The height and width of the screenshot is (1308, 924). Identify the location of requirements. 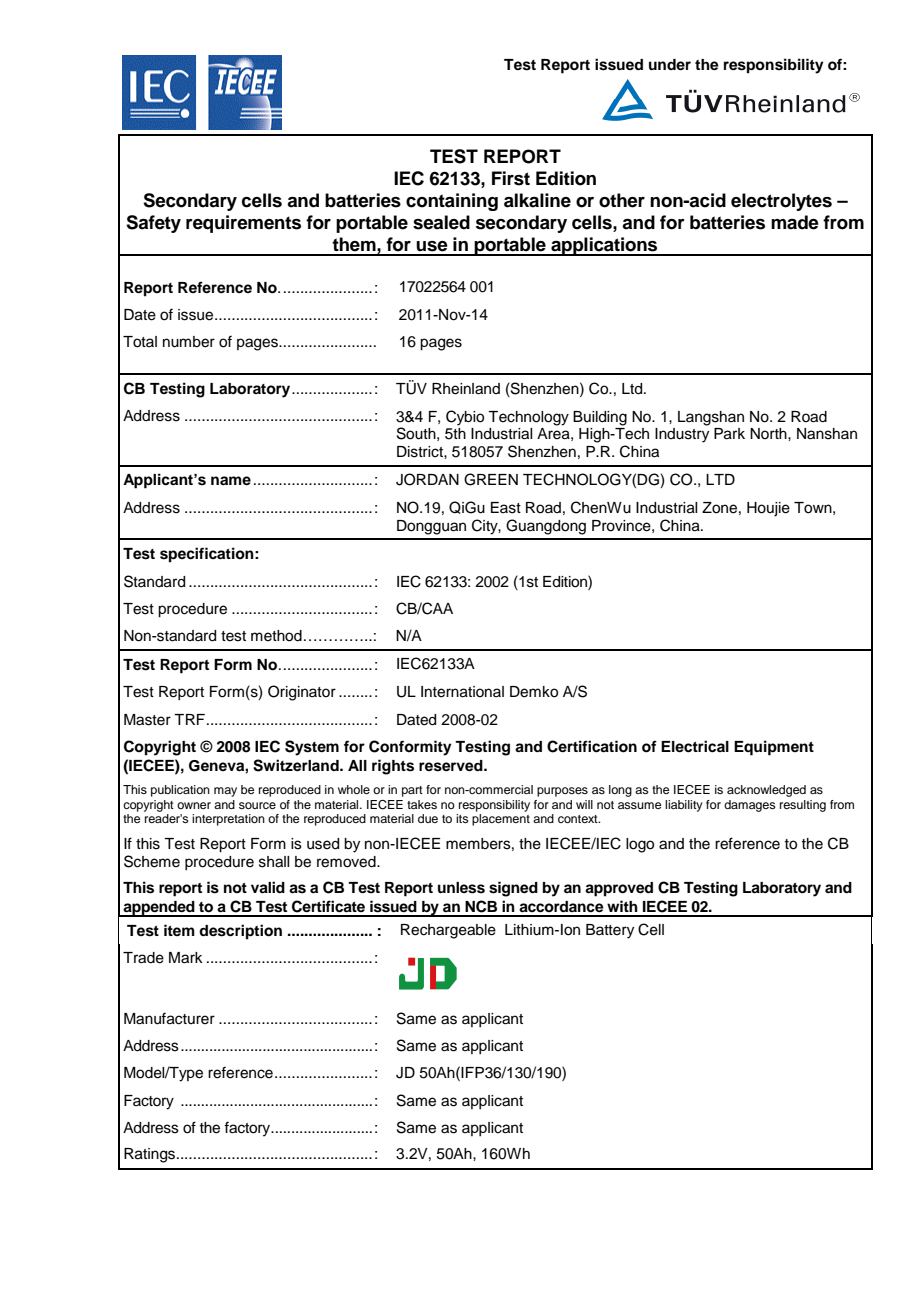
(243, 224).
